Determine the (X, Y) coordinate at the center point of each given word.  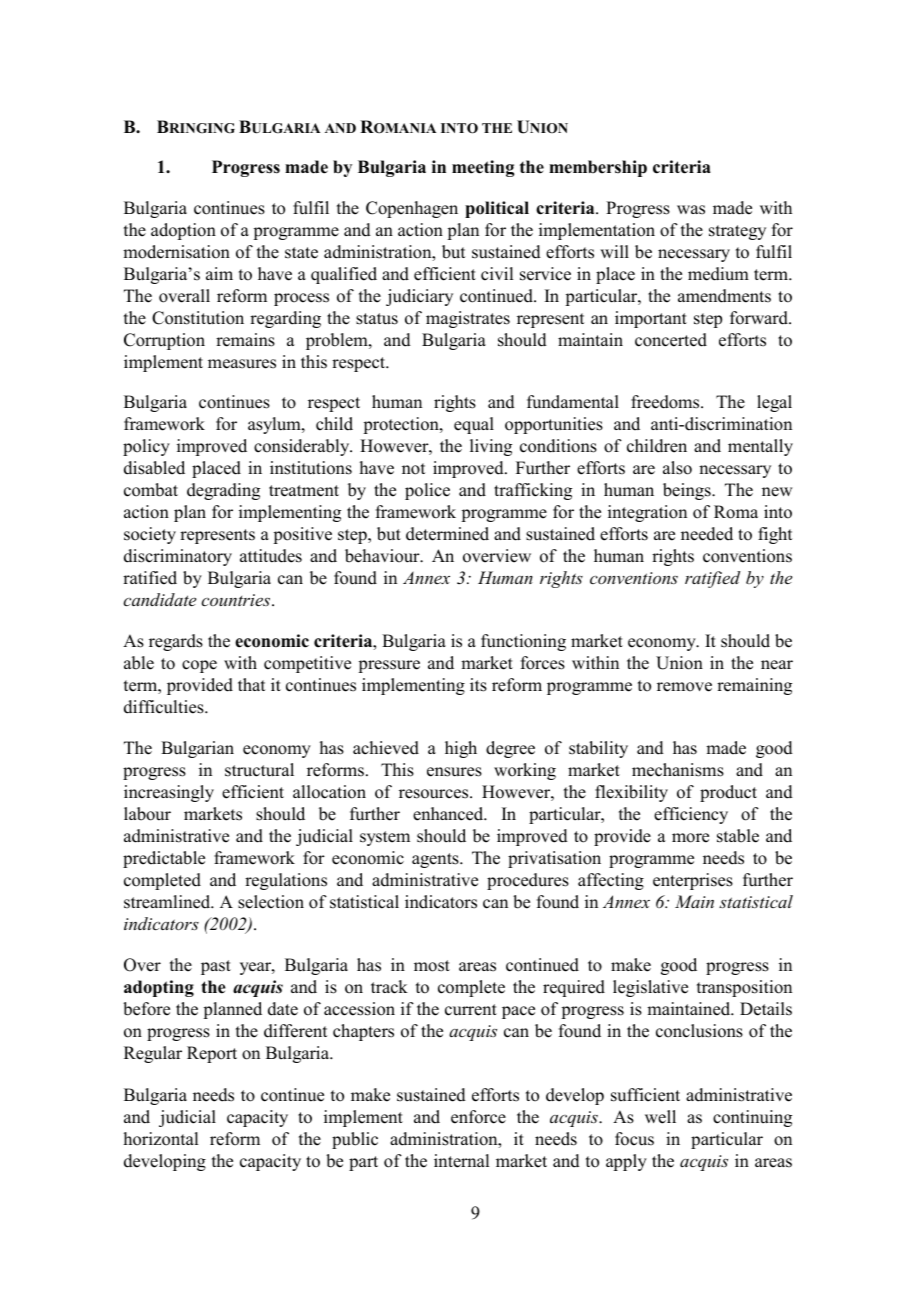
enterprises (693, 881)
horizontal (161, 1139)
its (478, 685)
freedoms (666, 402)
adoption (183, 231)
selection (271, 902)
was (691, 210)
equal (474, 425)
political (497, 209)
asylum (275, 425)
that (251, 684)
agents (436, 860)
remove (684, 687)
